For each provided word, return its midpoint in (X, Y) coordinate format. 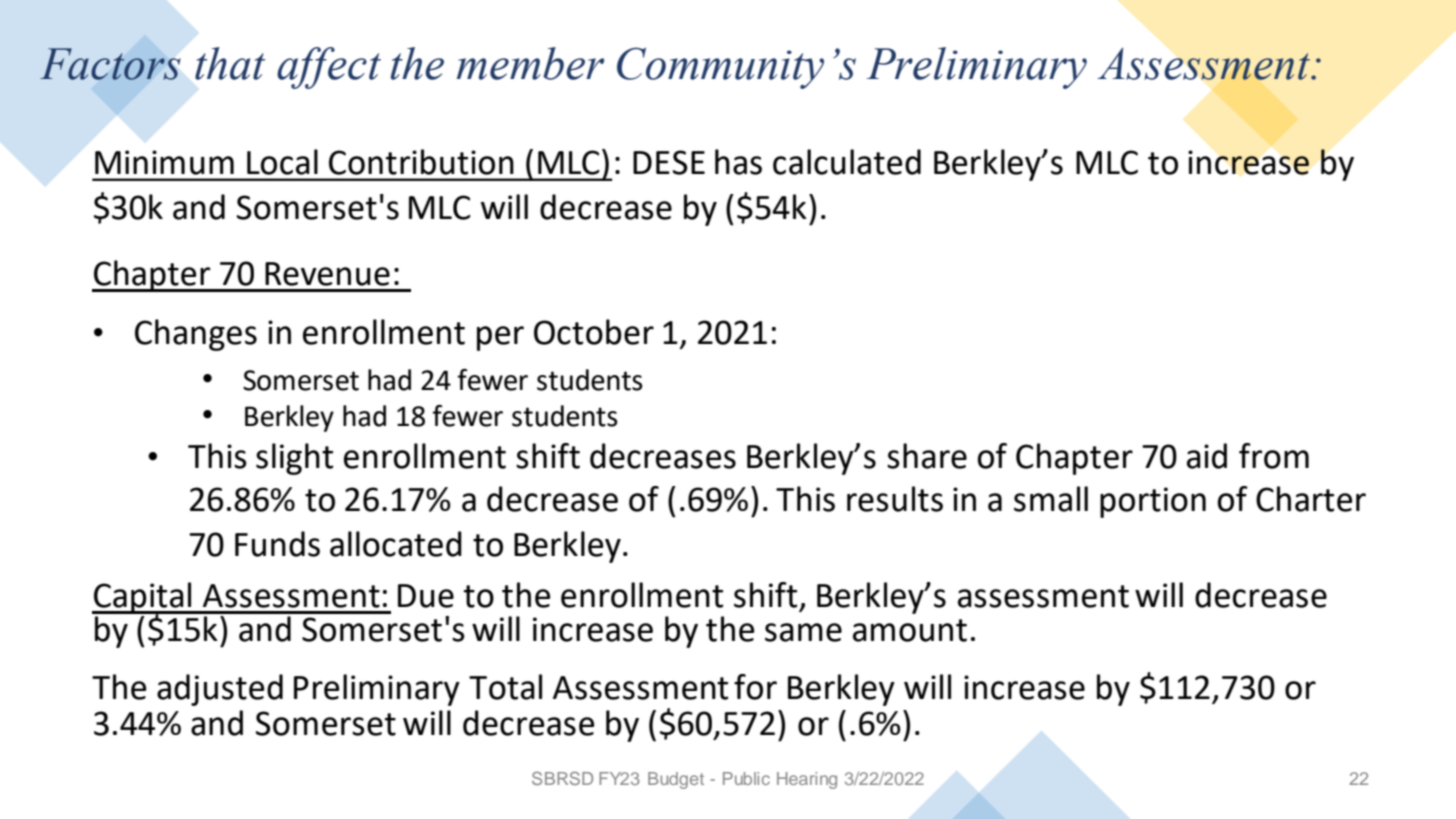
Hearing (807, 780)
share (927, 456)
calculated (847, 162)
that (230, 63)
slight (294, 459)
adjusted (220, 690)
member (530, 63)
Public (746, 778)
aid (1207, 456)
